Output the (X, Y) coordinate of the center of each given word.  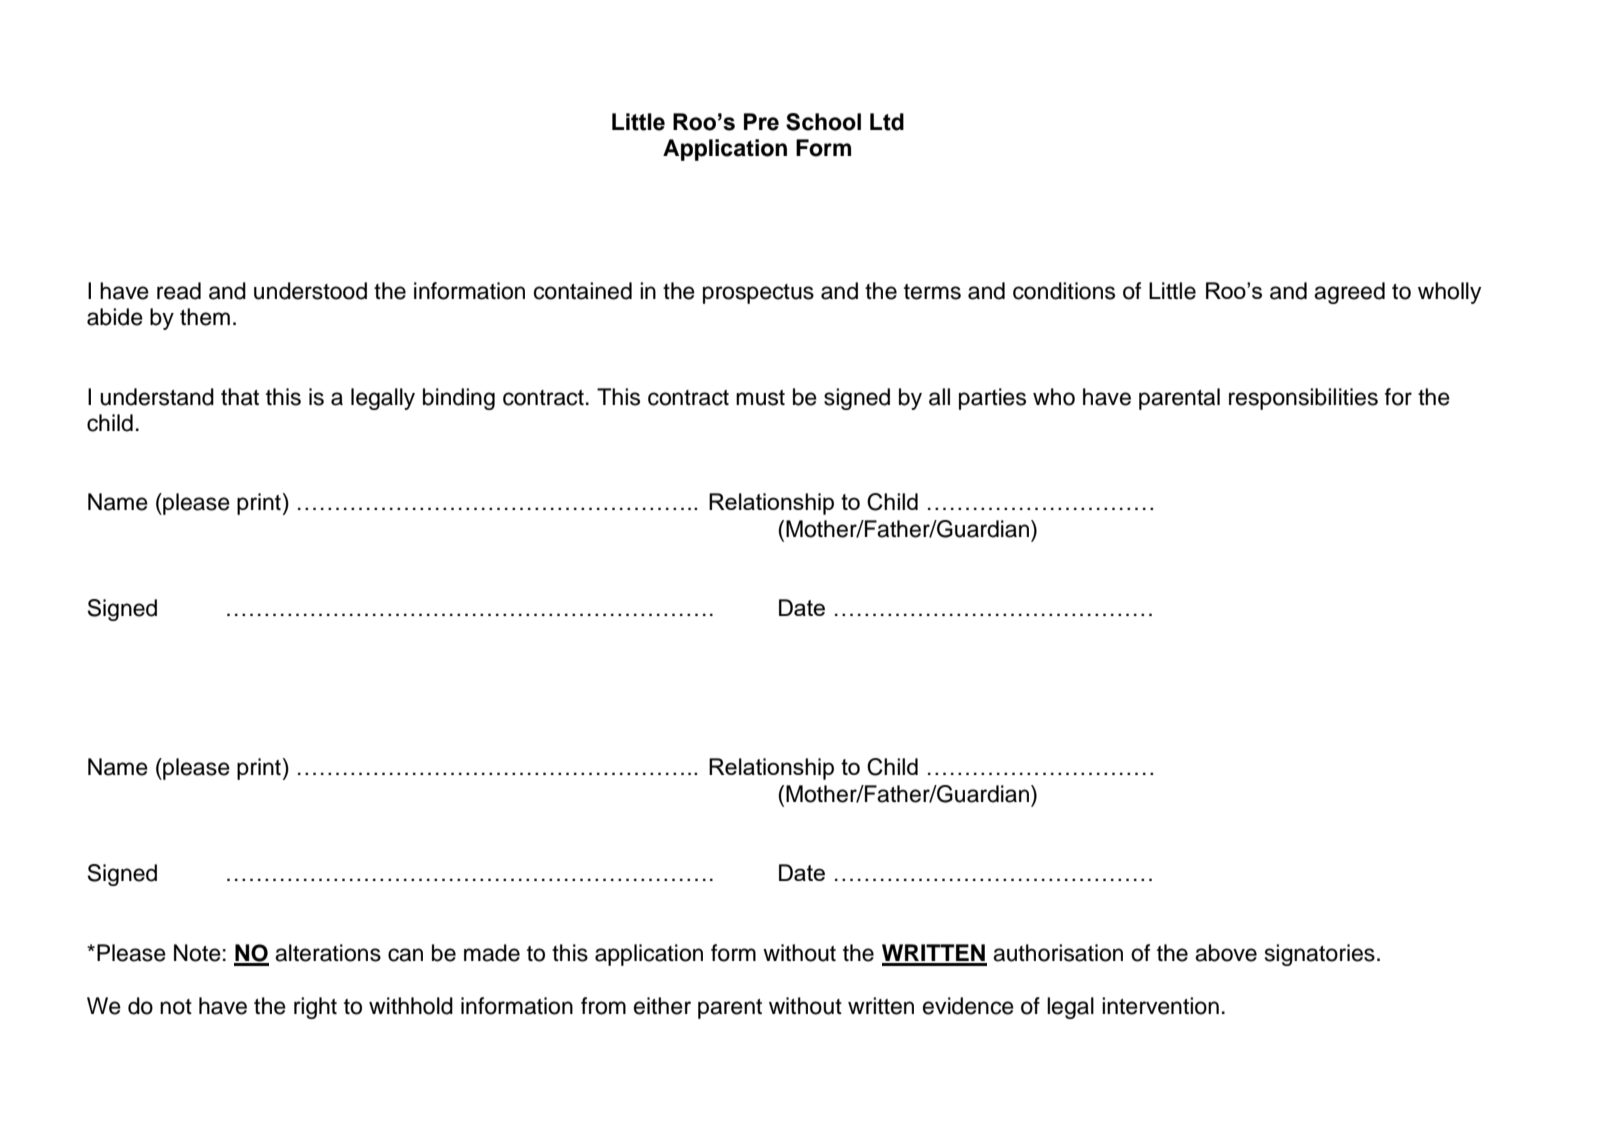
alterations (328, 953)
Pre (761, 122)
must (760, 398)
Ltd (887, 122)
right (315, 1008)
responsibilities (1303, 399)
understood (310, 291)
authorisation (1058, 953)
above (1226, 953)
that (240, 397)
